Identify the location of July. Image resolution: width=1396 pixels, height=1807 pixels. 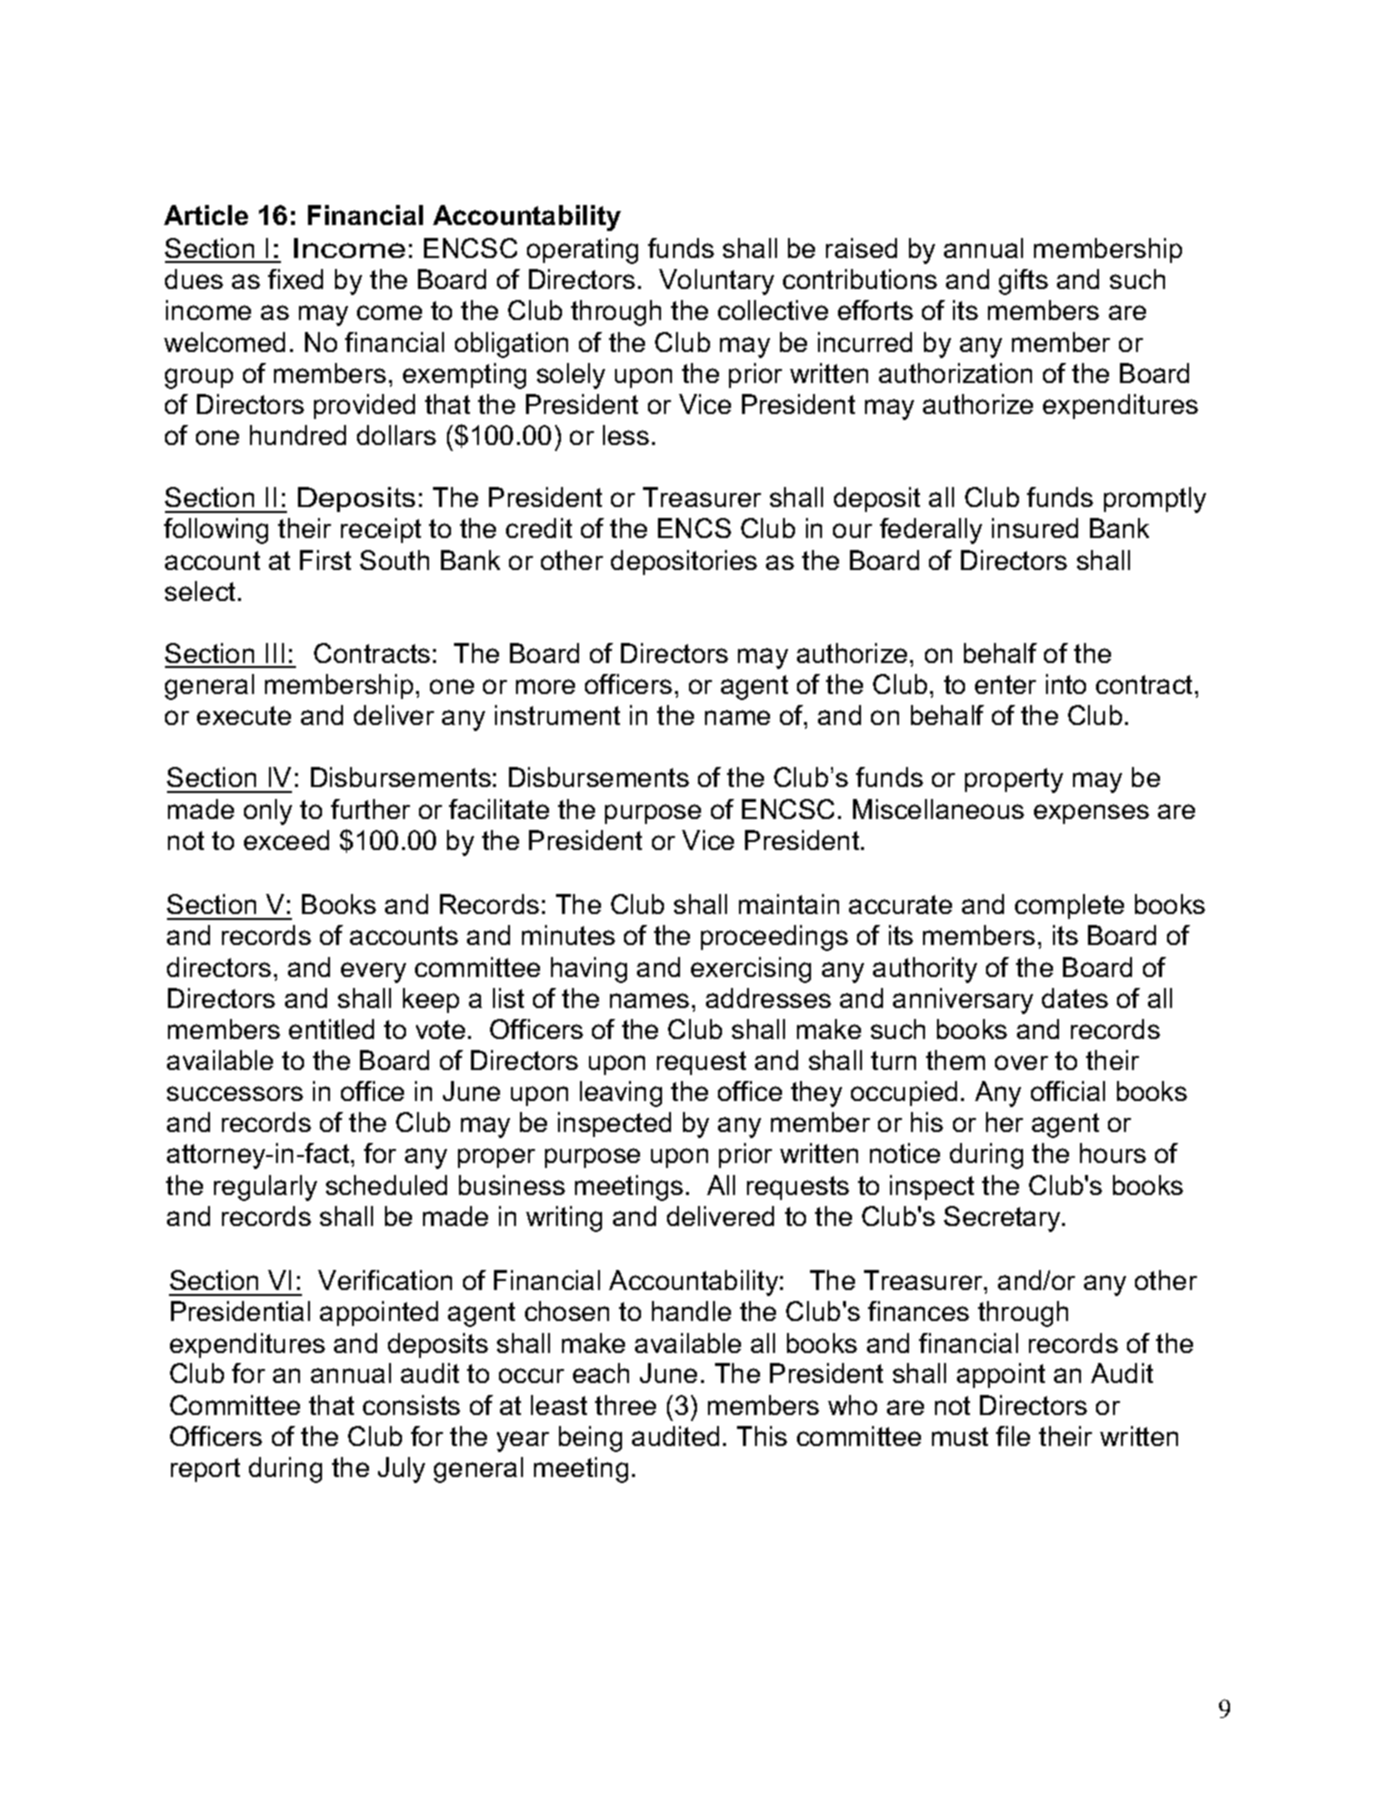
(401, 1470).
